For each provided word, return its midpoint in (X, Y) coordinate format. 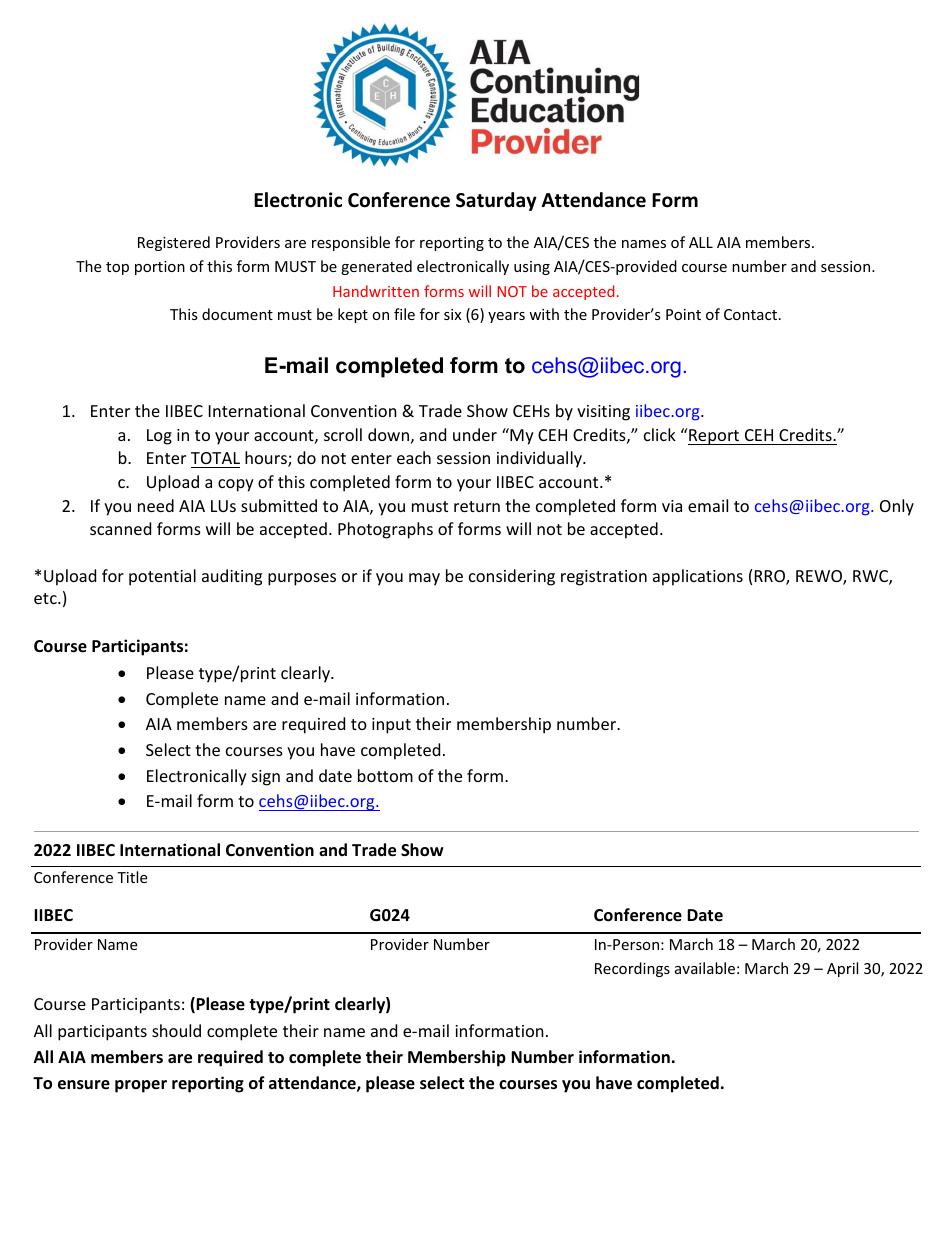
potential (162, 577)
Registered (174, 243)
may (424, 579)
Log (159, 437)
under (475, 434)
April (842, 969)
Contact (750, 314)
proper (141, 1086)
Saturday (496, 201)
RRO (771, 577)
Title (132, 877)
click (660, 434)
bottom (385, 775)
